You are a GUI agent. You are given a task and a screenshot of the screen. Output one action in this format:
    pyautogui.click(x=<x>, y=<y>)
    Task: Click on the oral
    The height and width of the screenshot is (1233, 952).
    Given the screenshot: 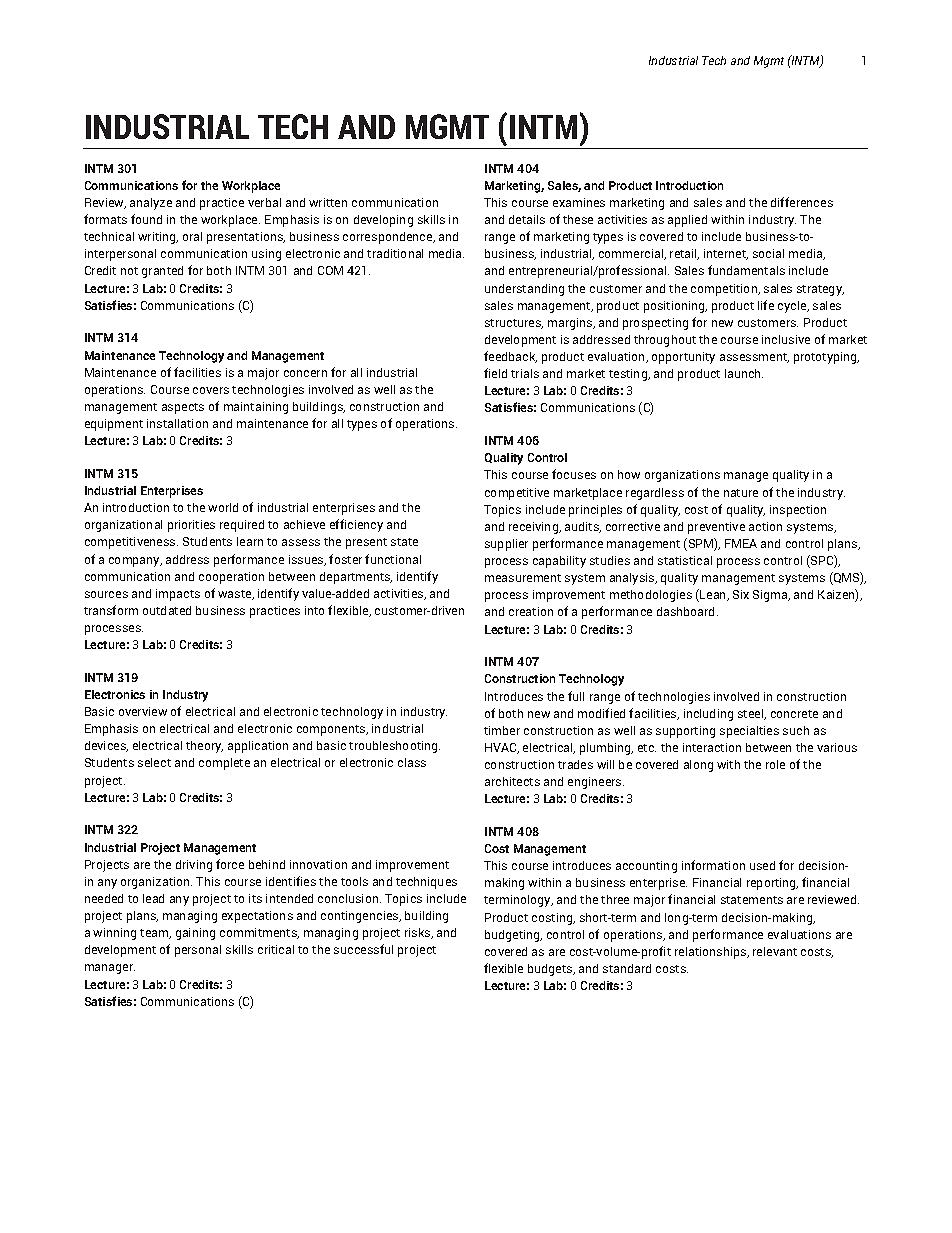 What is the action you would take?
    pyautogui.click(x=192, y=236)
